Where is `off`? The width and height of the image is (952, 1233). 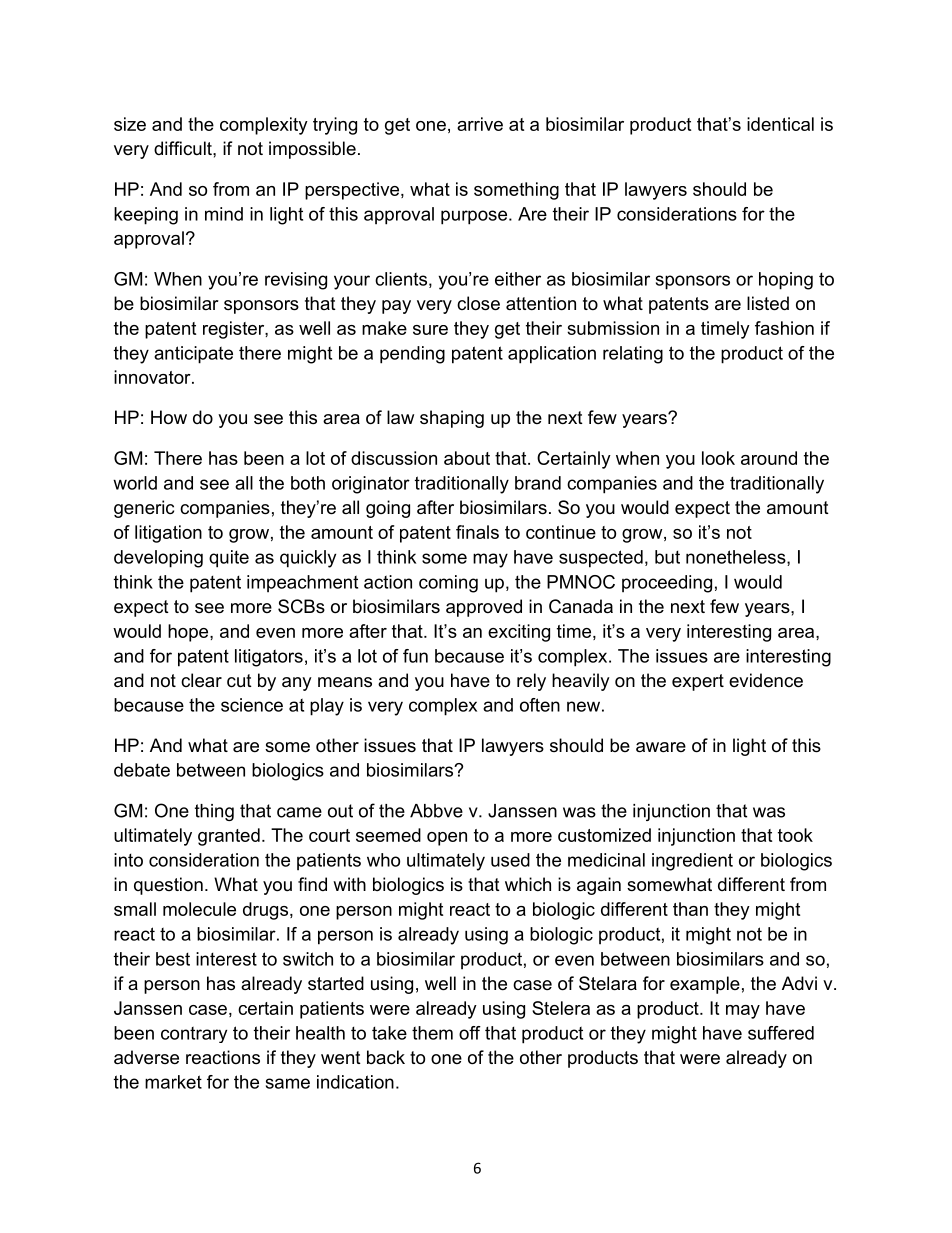
off is located at coordinates (470, 1033).
